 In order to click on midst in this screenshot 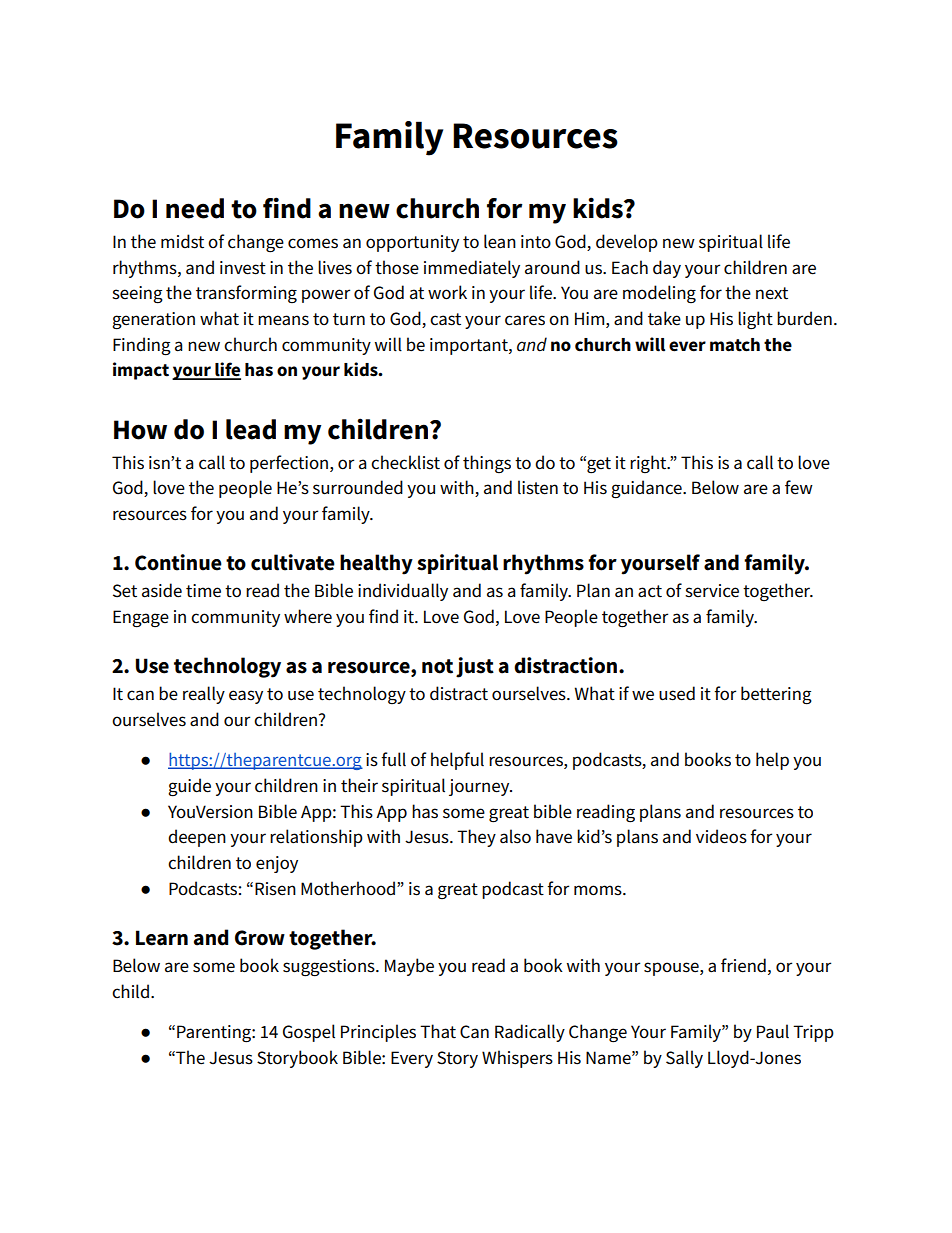, I will do `click(182, 241)`.
